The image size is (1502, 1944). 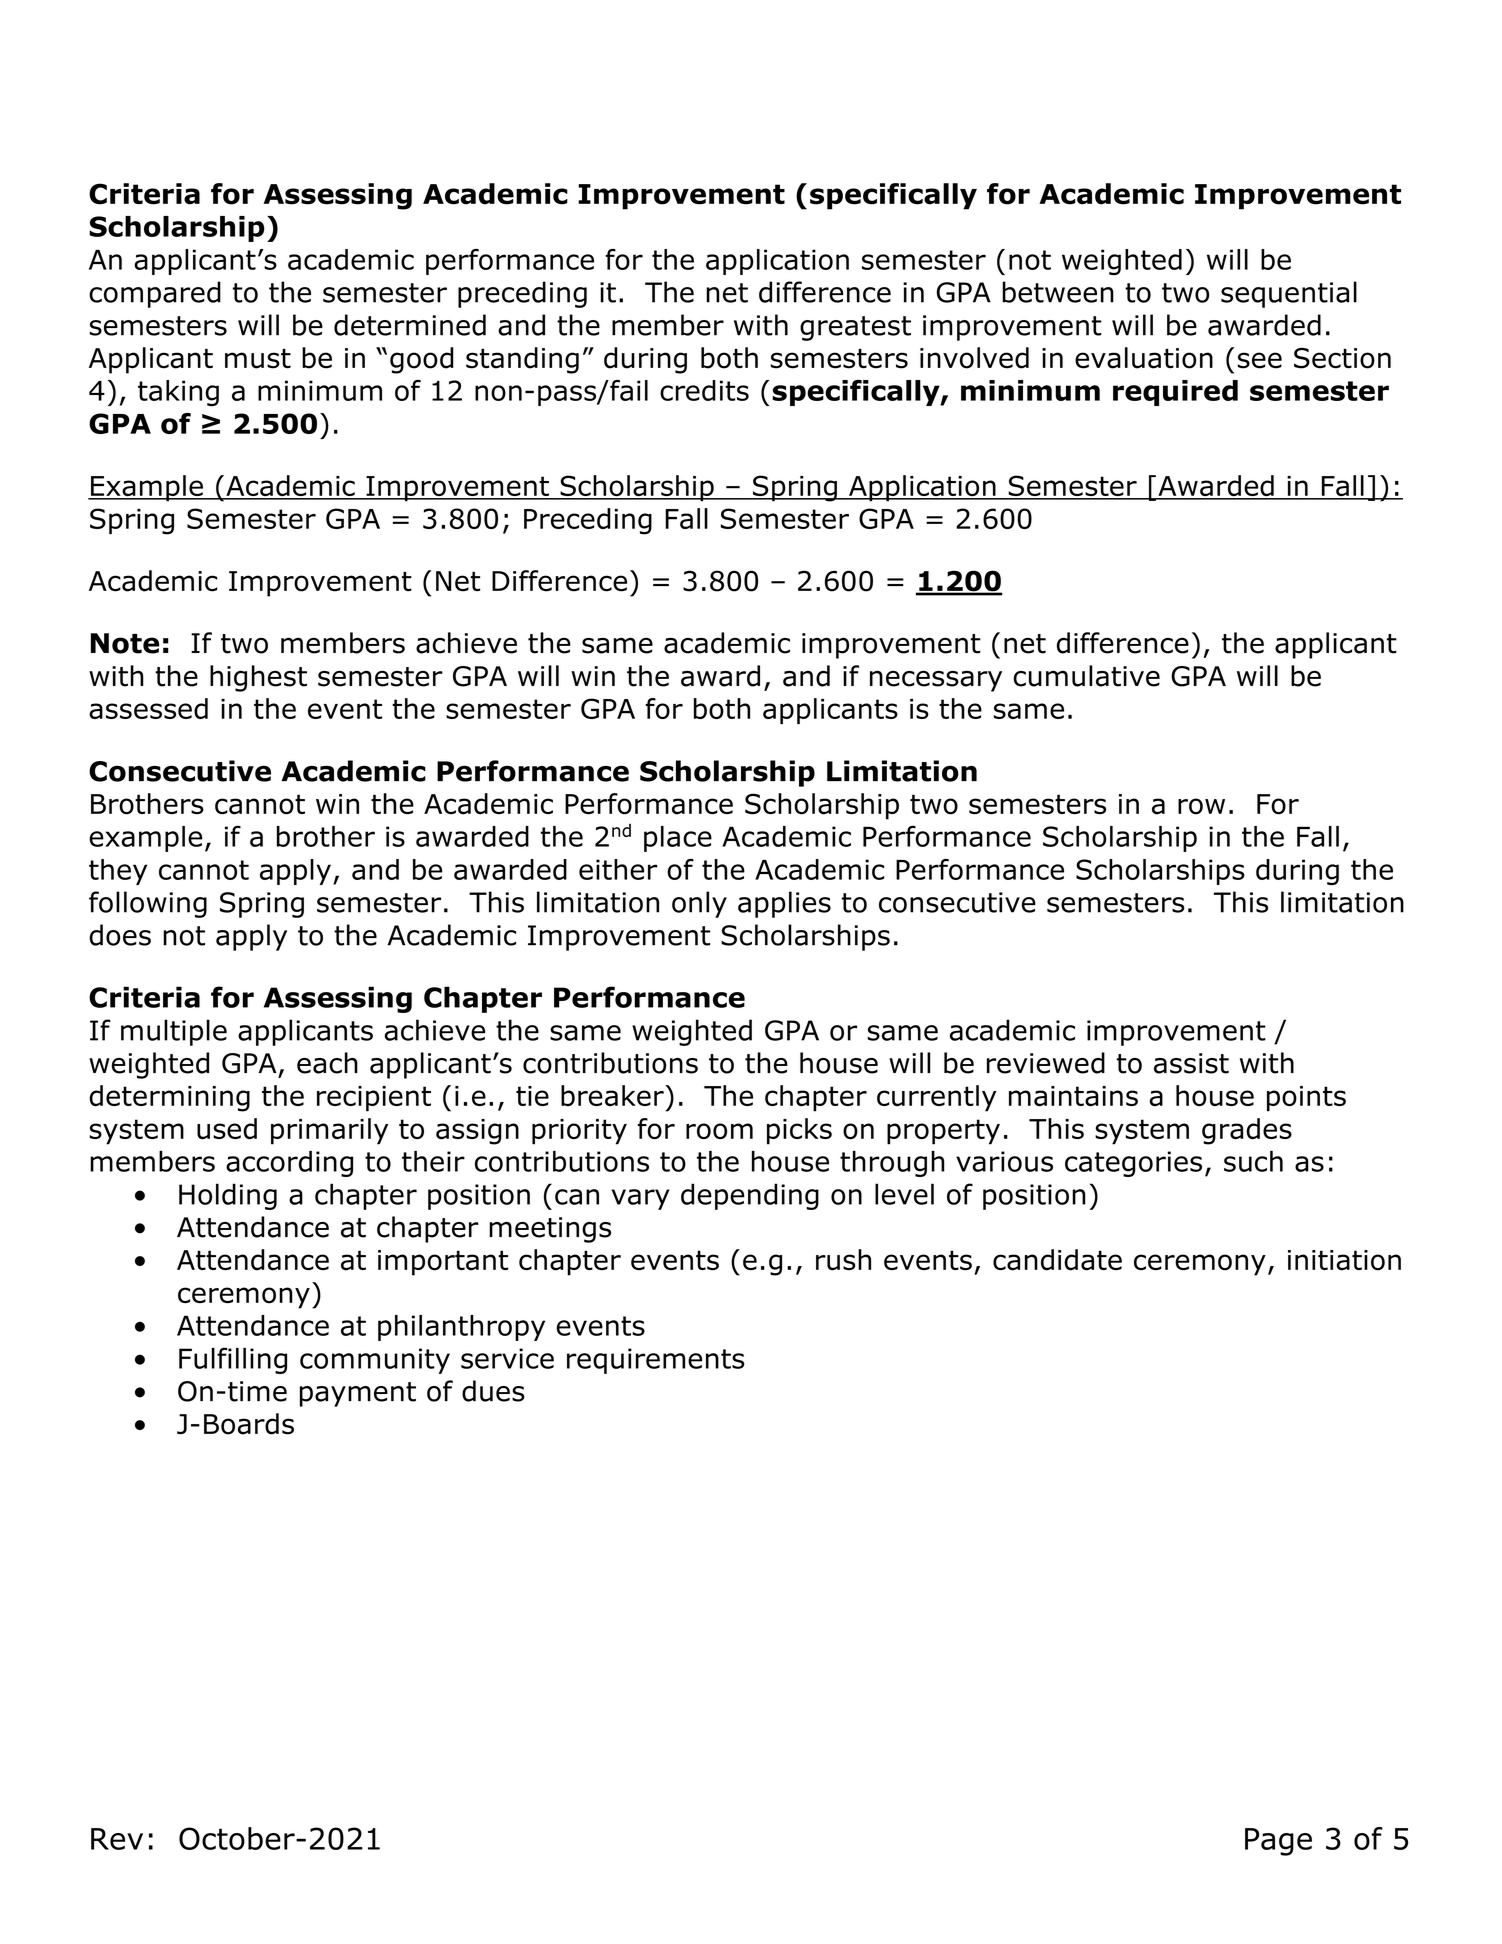 I want to click on requirements, so click(x=656, y=1361).
